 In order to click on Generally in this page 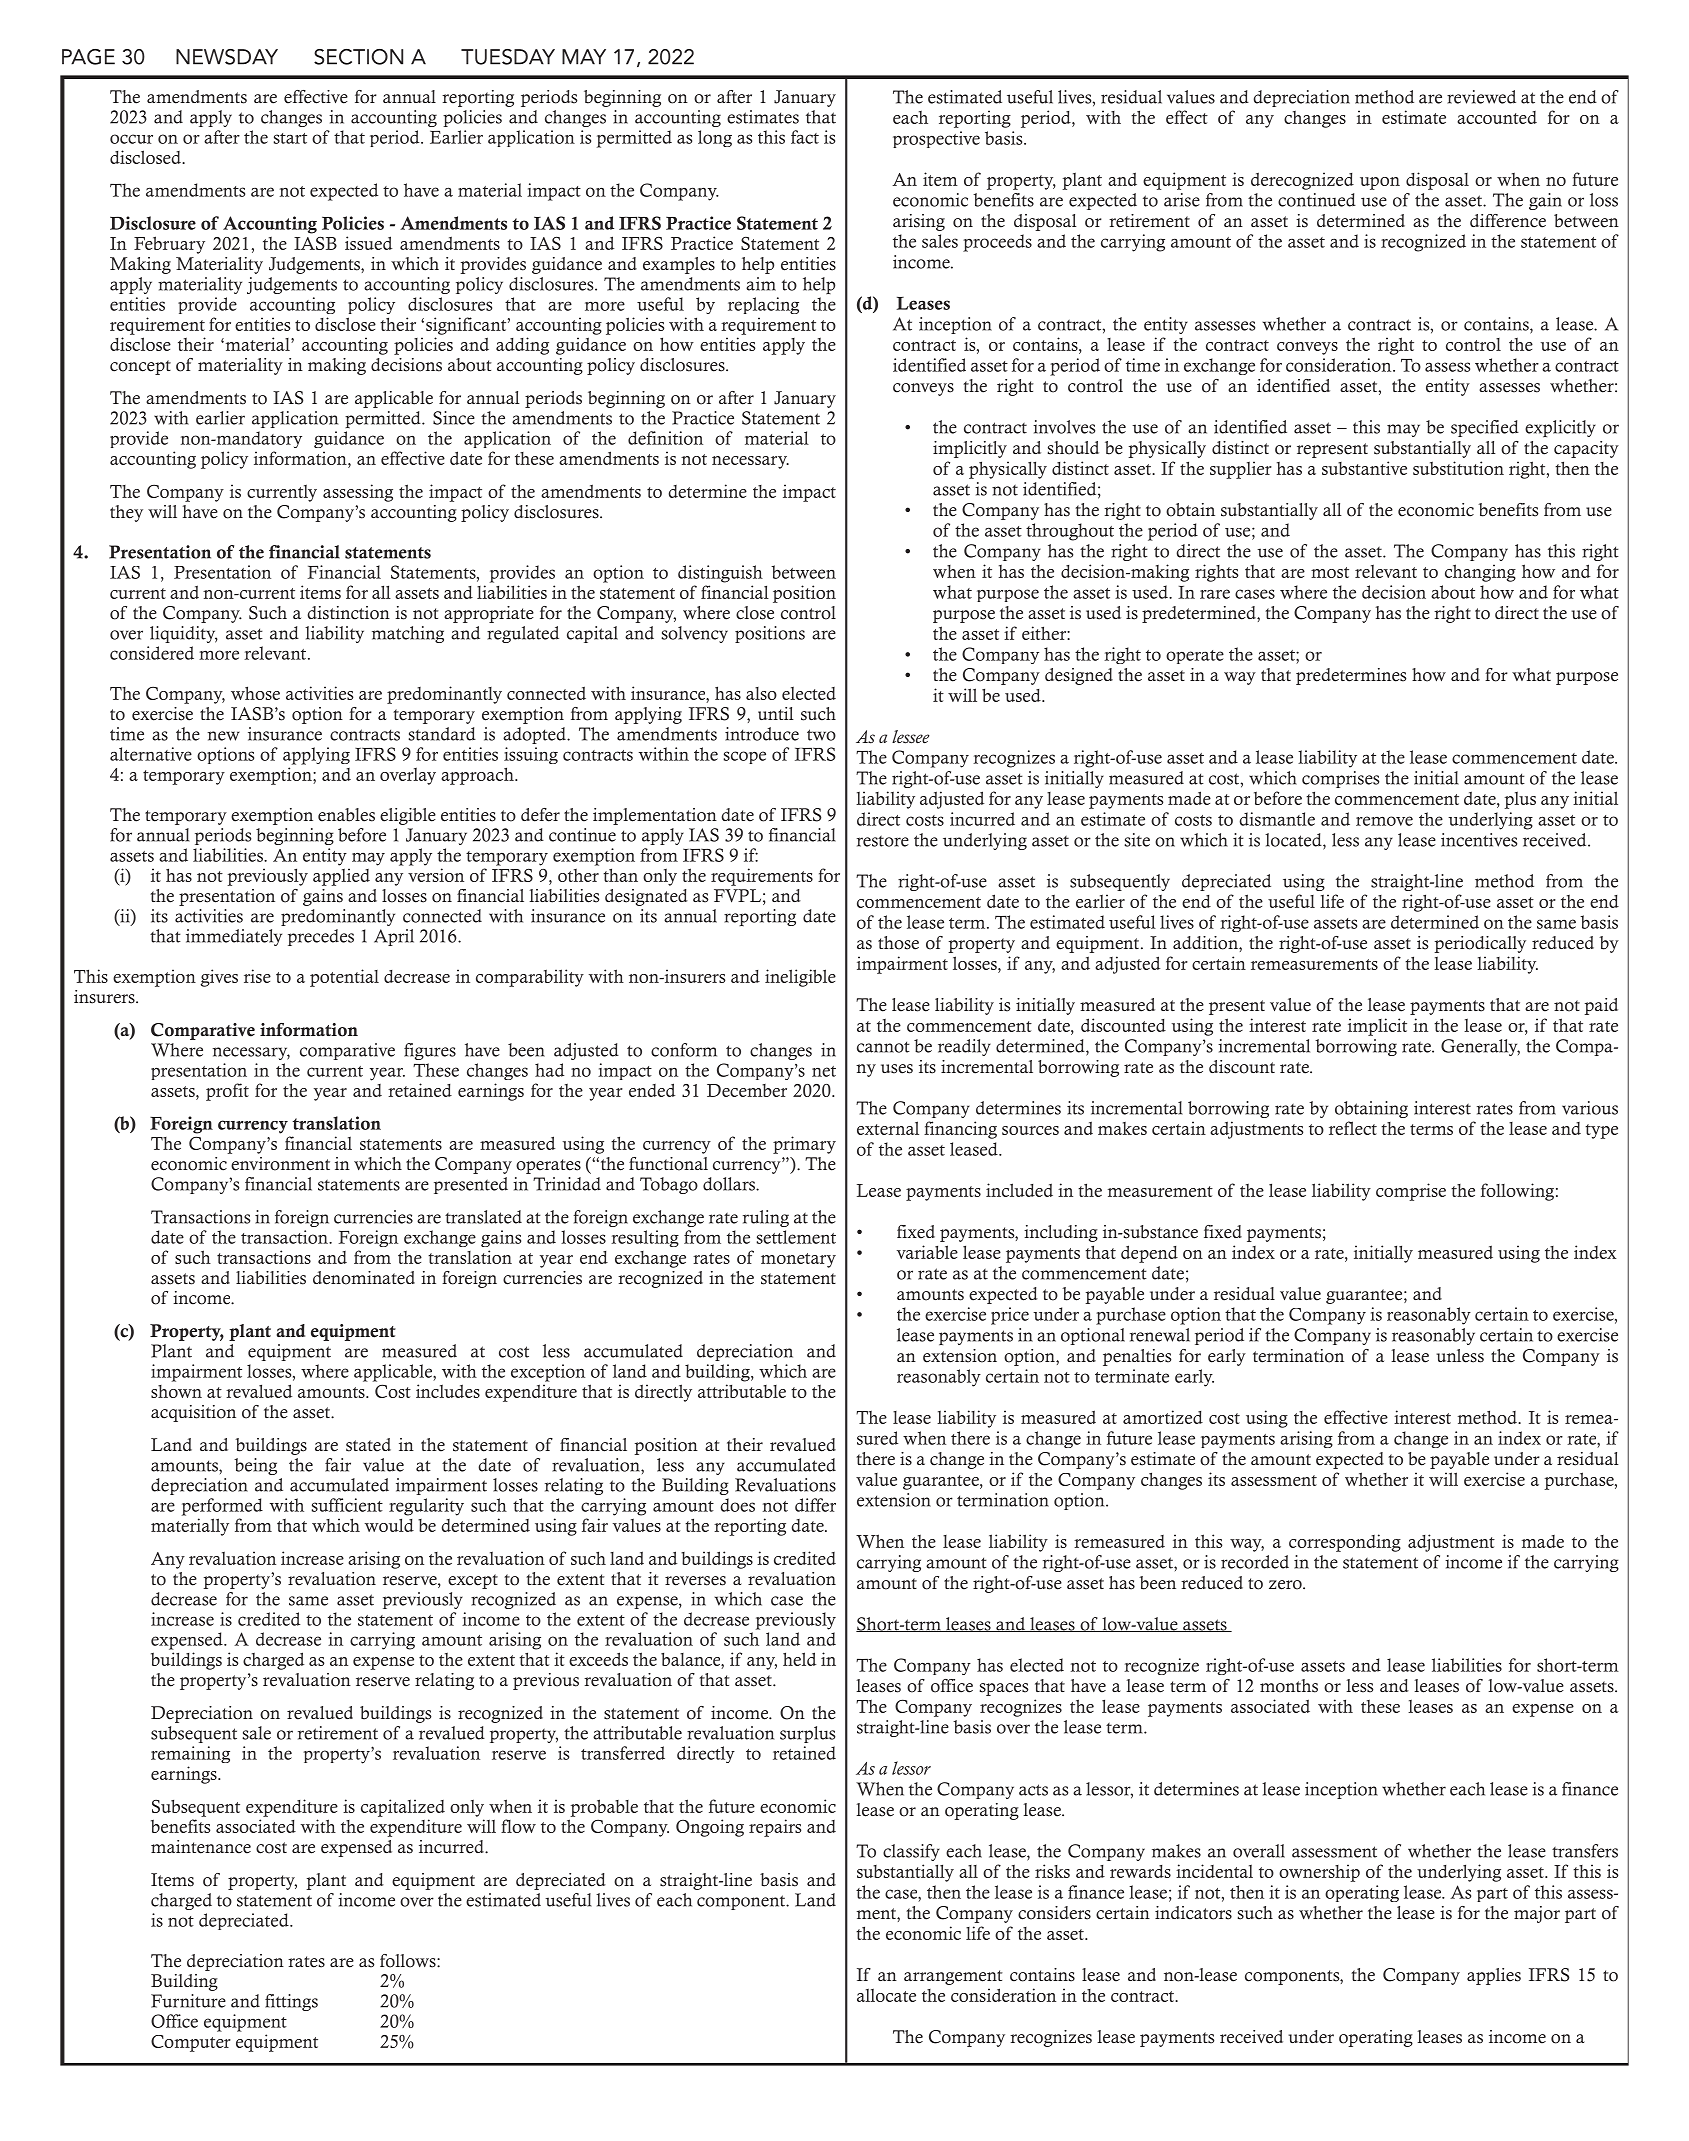, I will do `click(1480, 1047)`.
